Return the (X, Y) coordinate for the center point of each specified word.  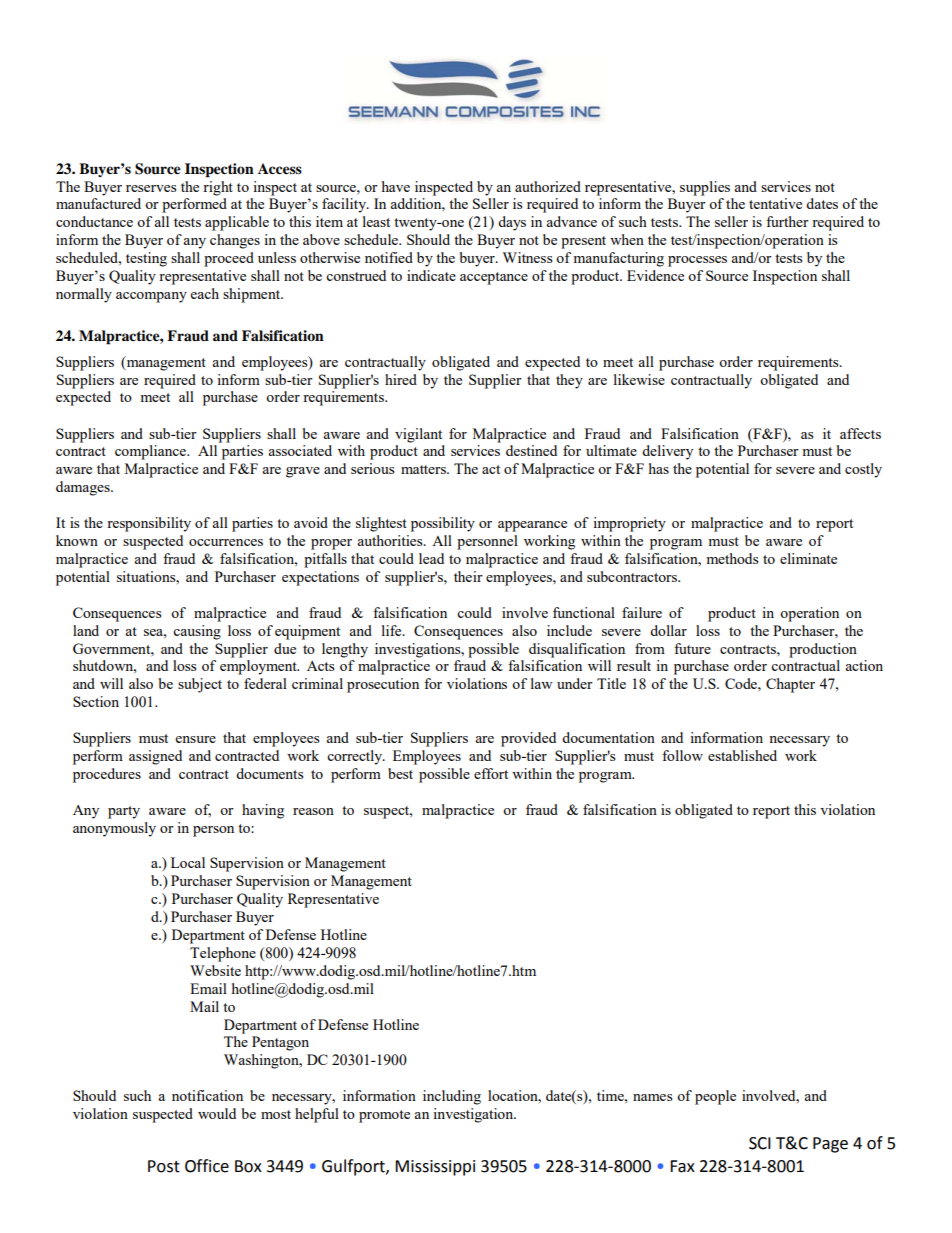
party (124, 812)
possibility (443, 524)
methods (732, 558)
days (512, 223)
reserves (151, 188)
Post (164, 1166)
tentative (775, 203)
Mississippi (435, 1168)
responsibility (149, 524)
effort (491, 773)
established (742, 755)
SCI (760, 1143)
